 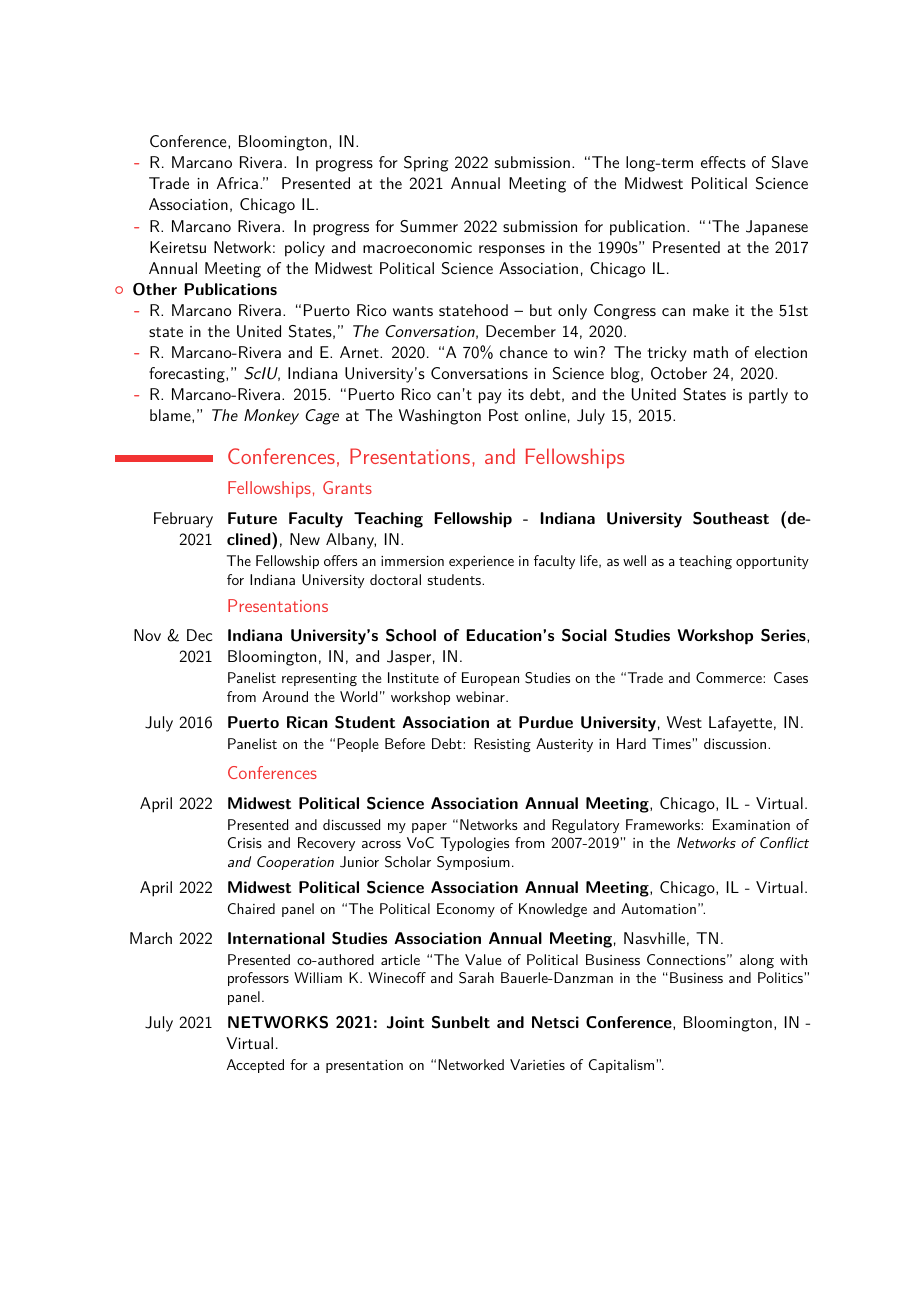 What do you see at coordinates (147, 635) in the image?
I see `Nov` at bounding box center [147, 635].
